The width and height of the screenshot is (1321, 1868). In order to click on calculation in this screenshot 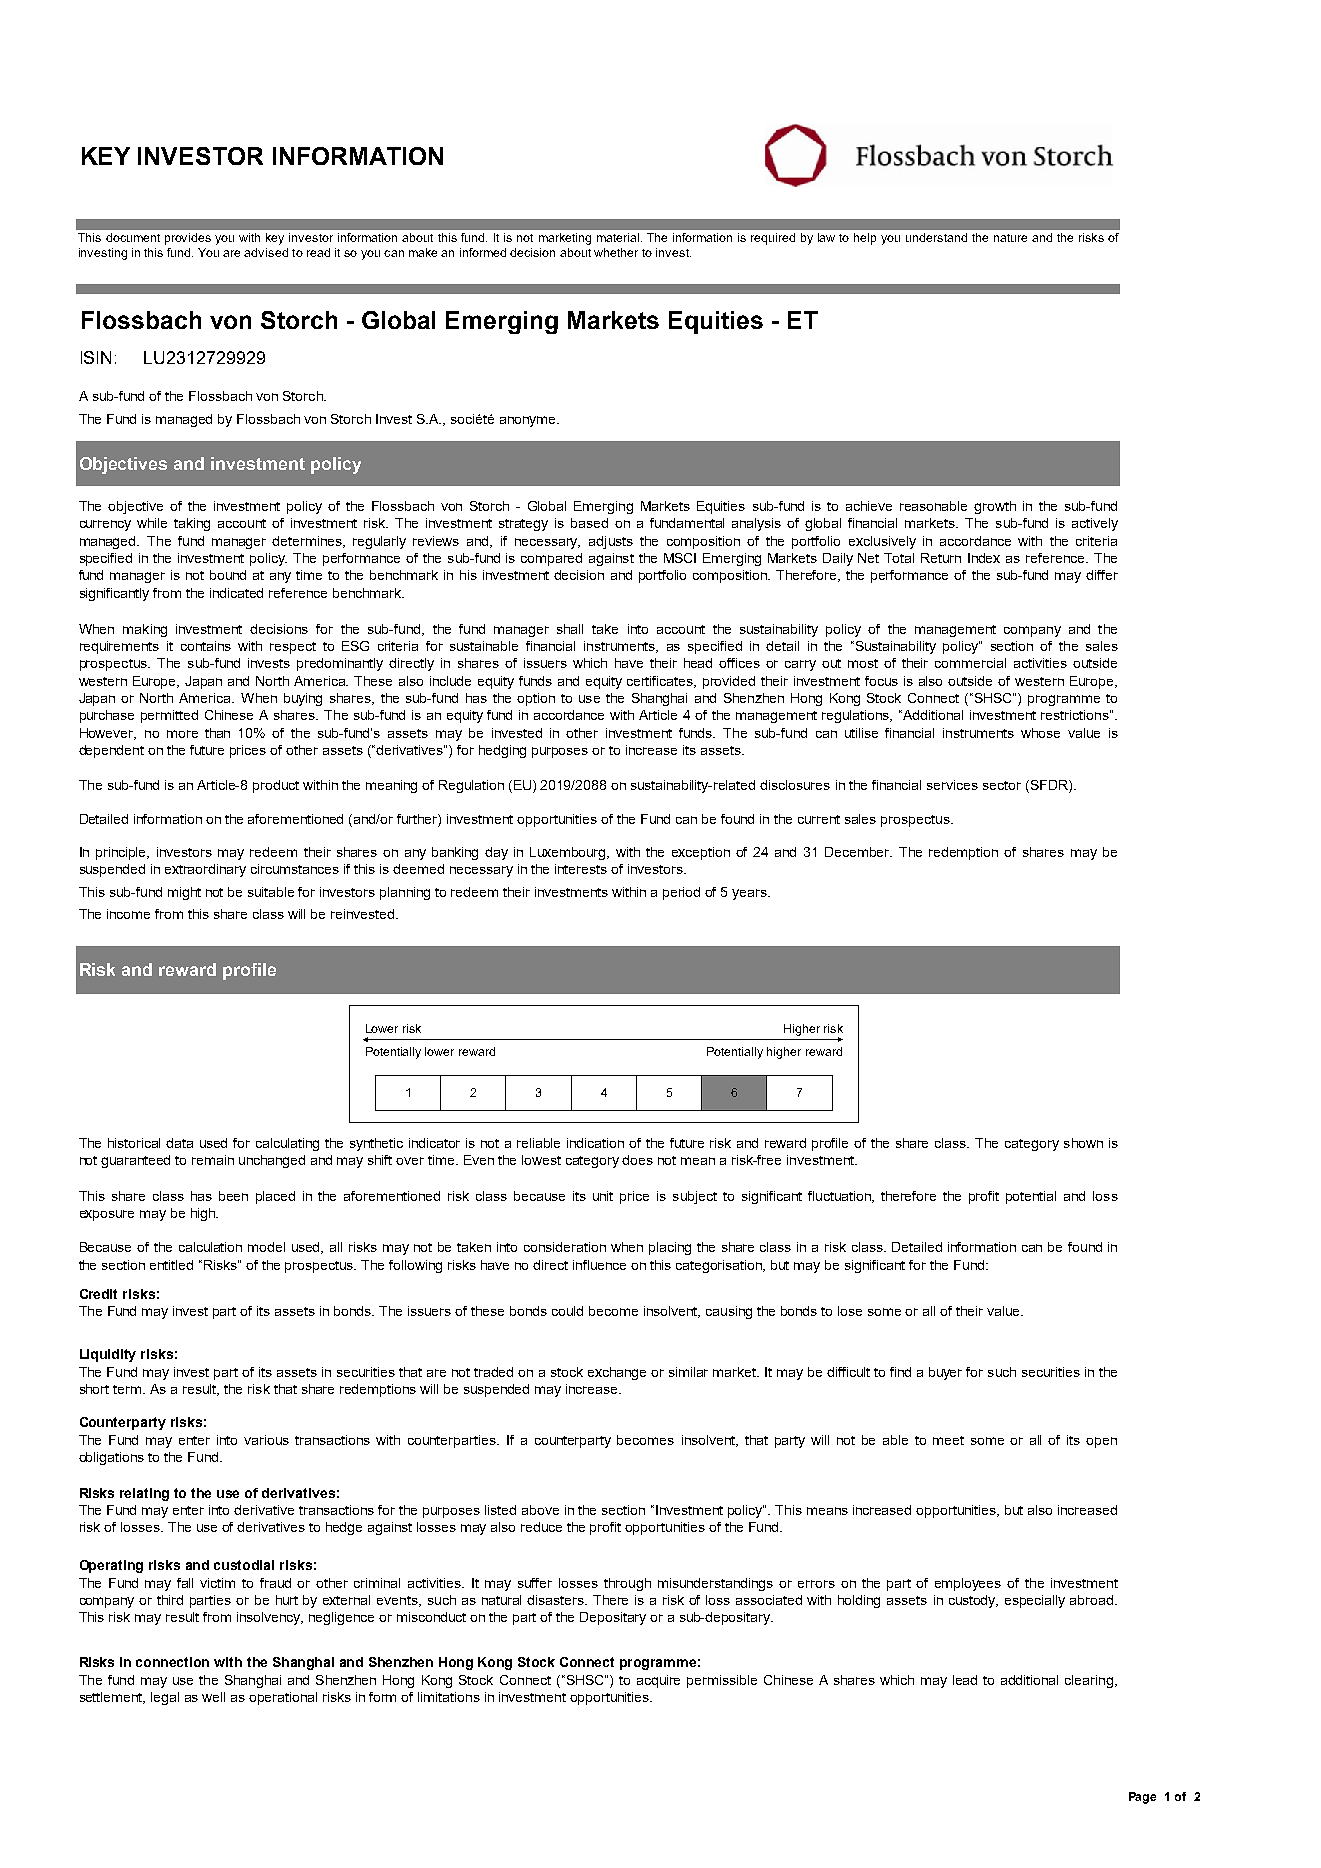, I will do `click(210, 1247)`.
